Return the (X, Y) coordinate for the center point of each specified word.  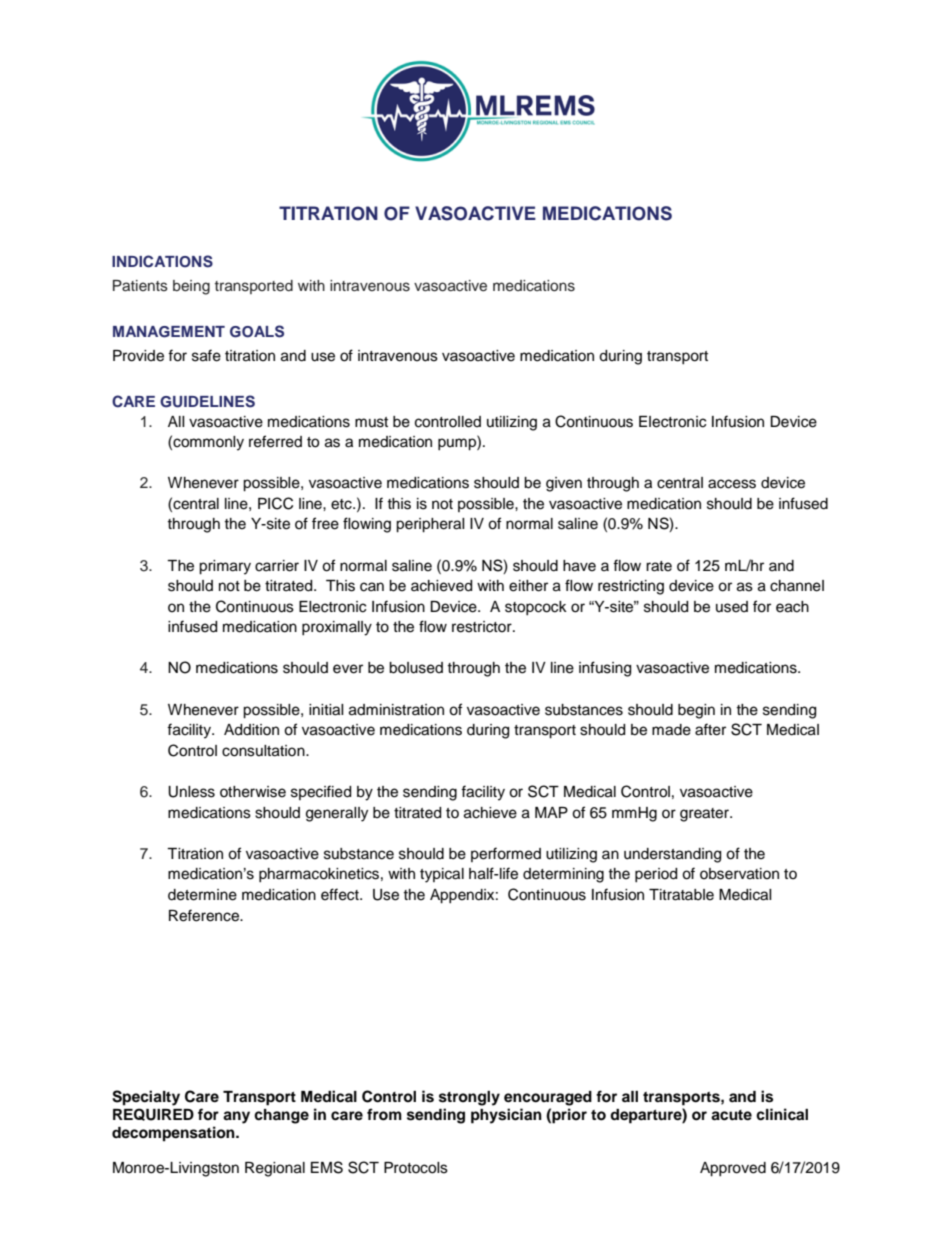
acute (731, 1115)
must (371, 422)
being (191, 287)
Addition (251, 730)
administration (396, 710)
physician (506, 1116)
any (236, 1117)
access (732, 484)
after (710, 729)
